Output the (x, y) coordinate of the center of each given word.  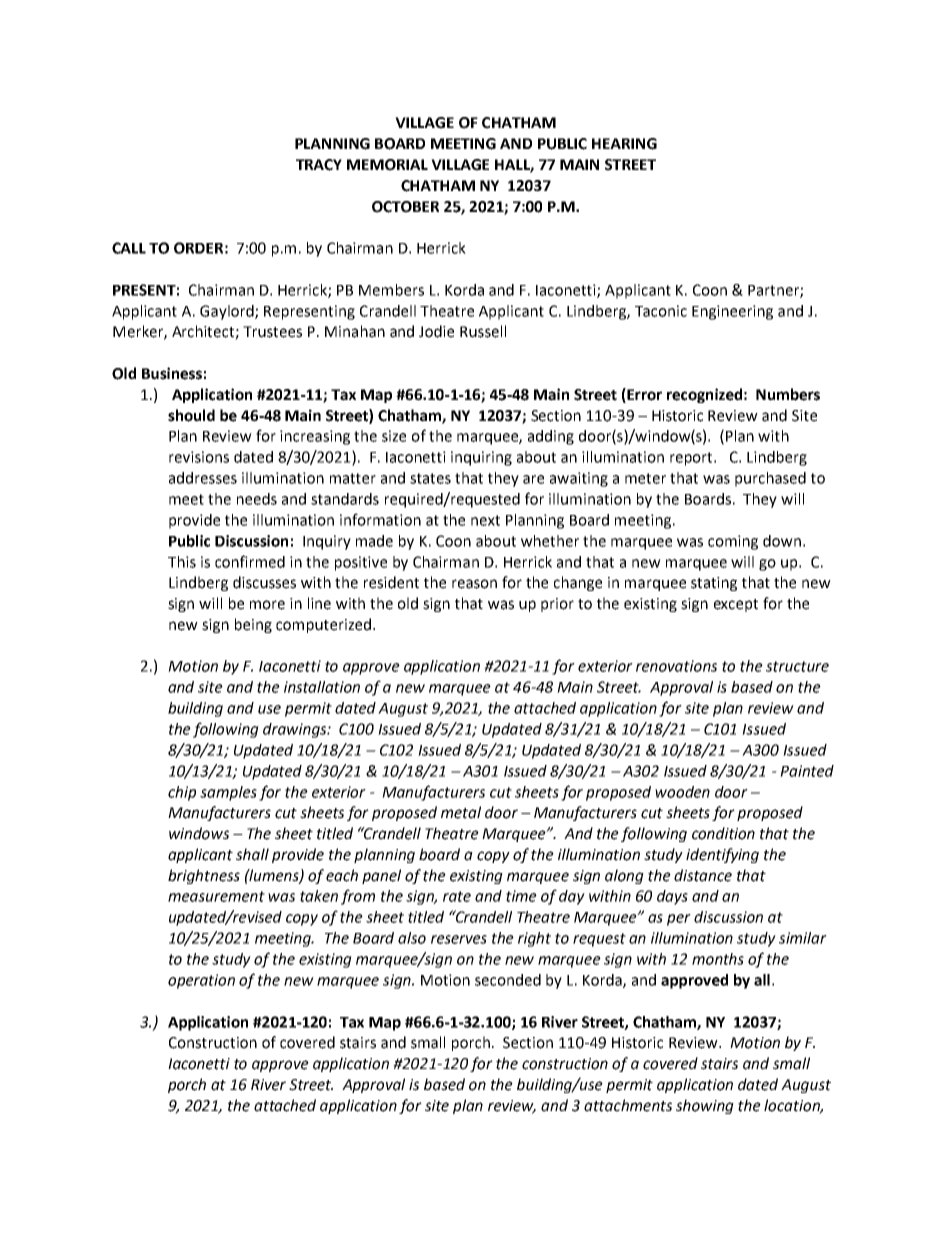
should (191, 415)
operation (201, 981)
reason (474, 584)
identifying (722, 855)
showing (705, 1106)
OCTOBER (405, 207)
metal (461, 812)
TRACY (319, 165)
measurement (216, 896)
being (253, 625)
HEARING (624, 144)
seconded (508, 980)
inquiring (481, 458)
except (736, 605)
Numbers (788, 394)
